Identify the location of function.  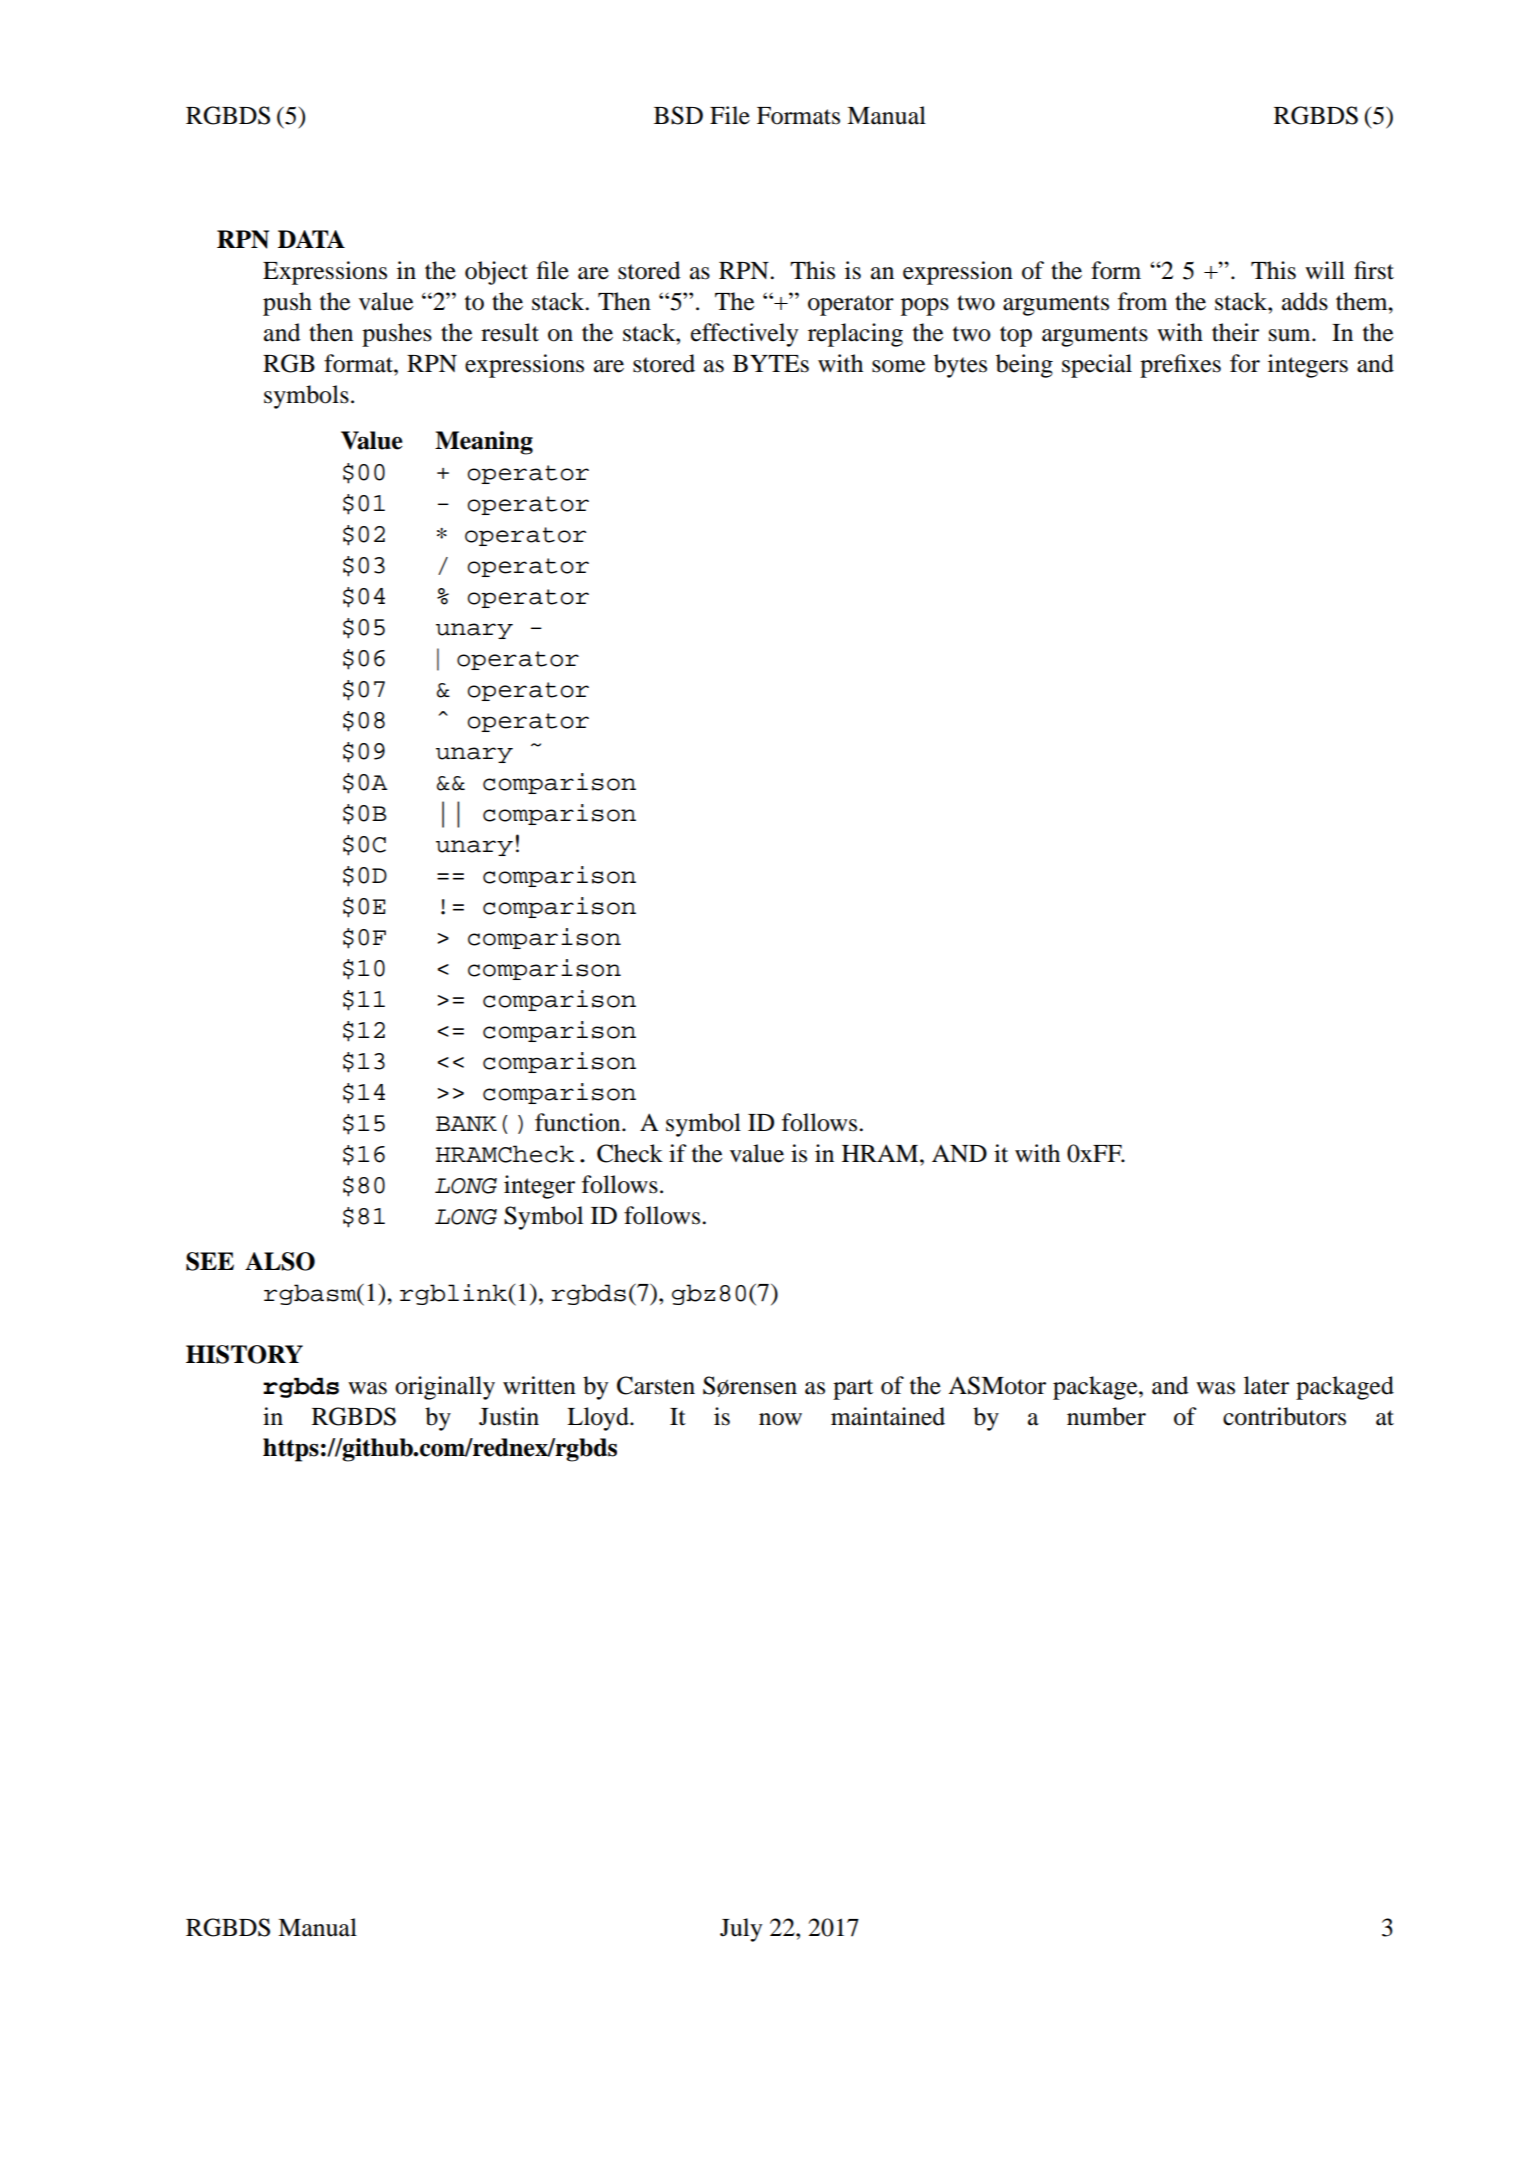
(579, 1122).
